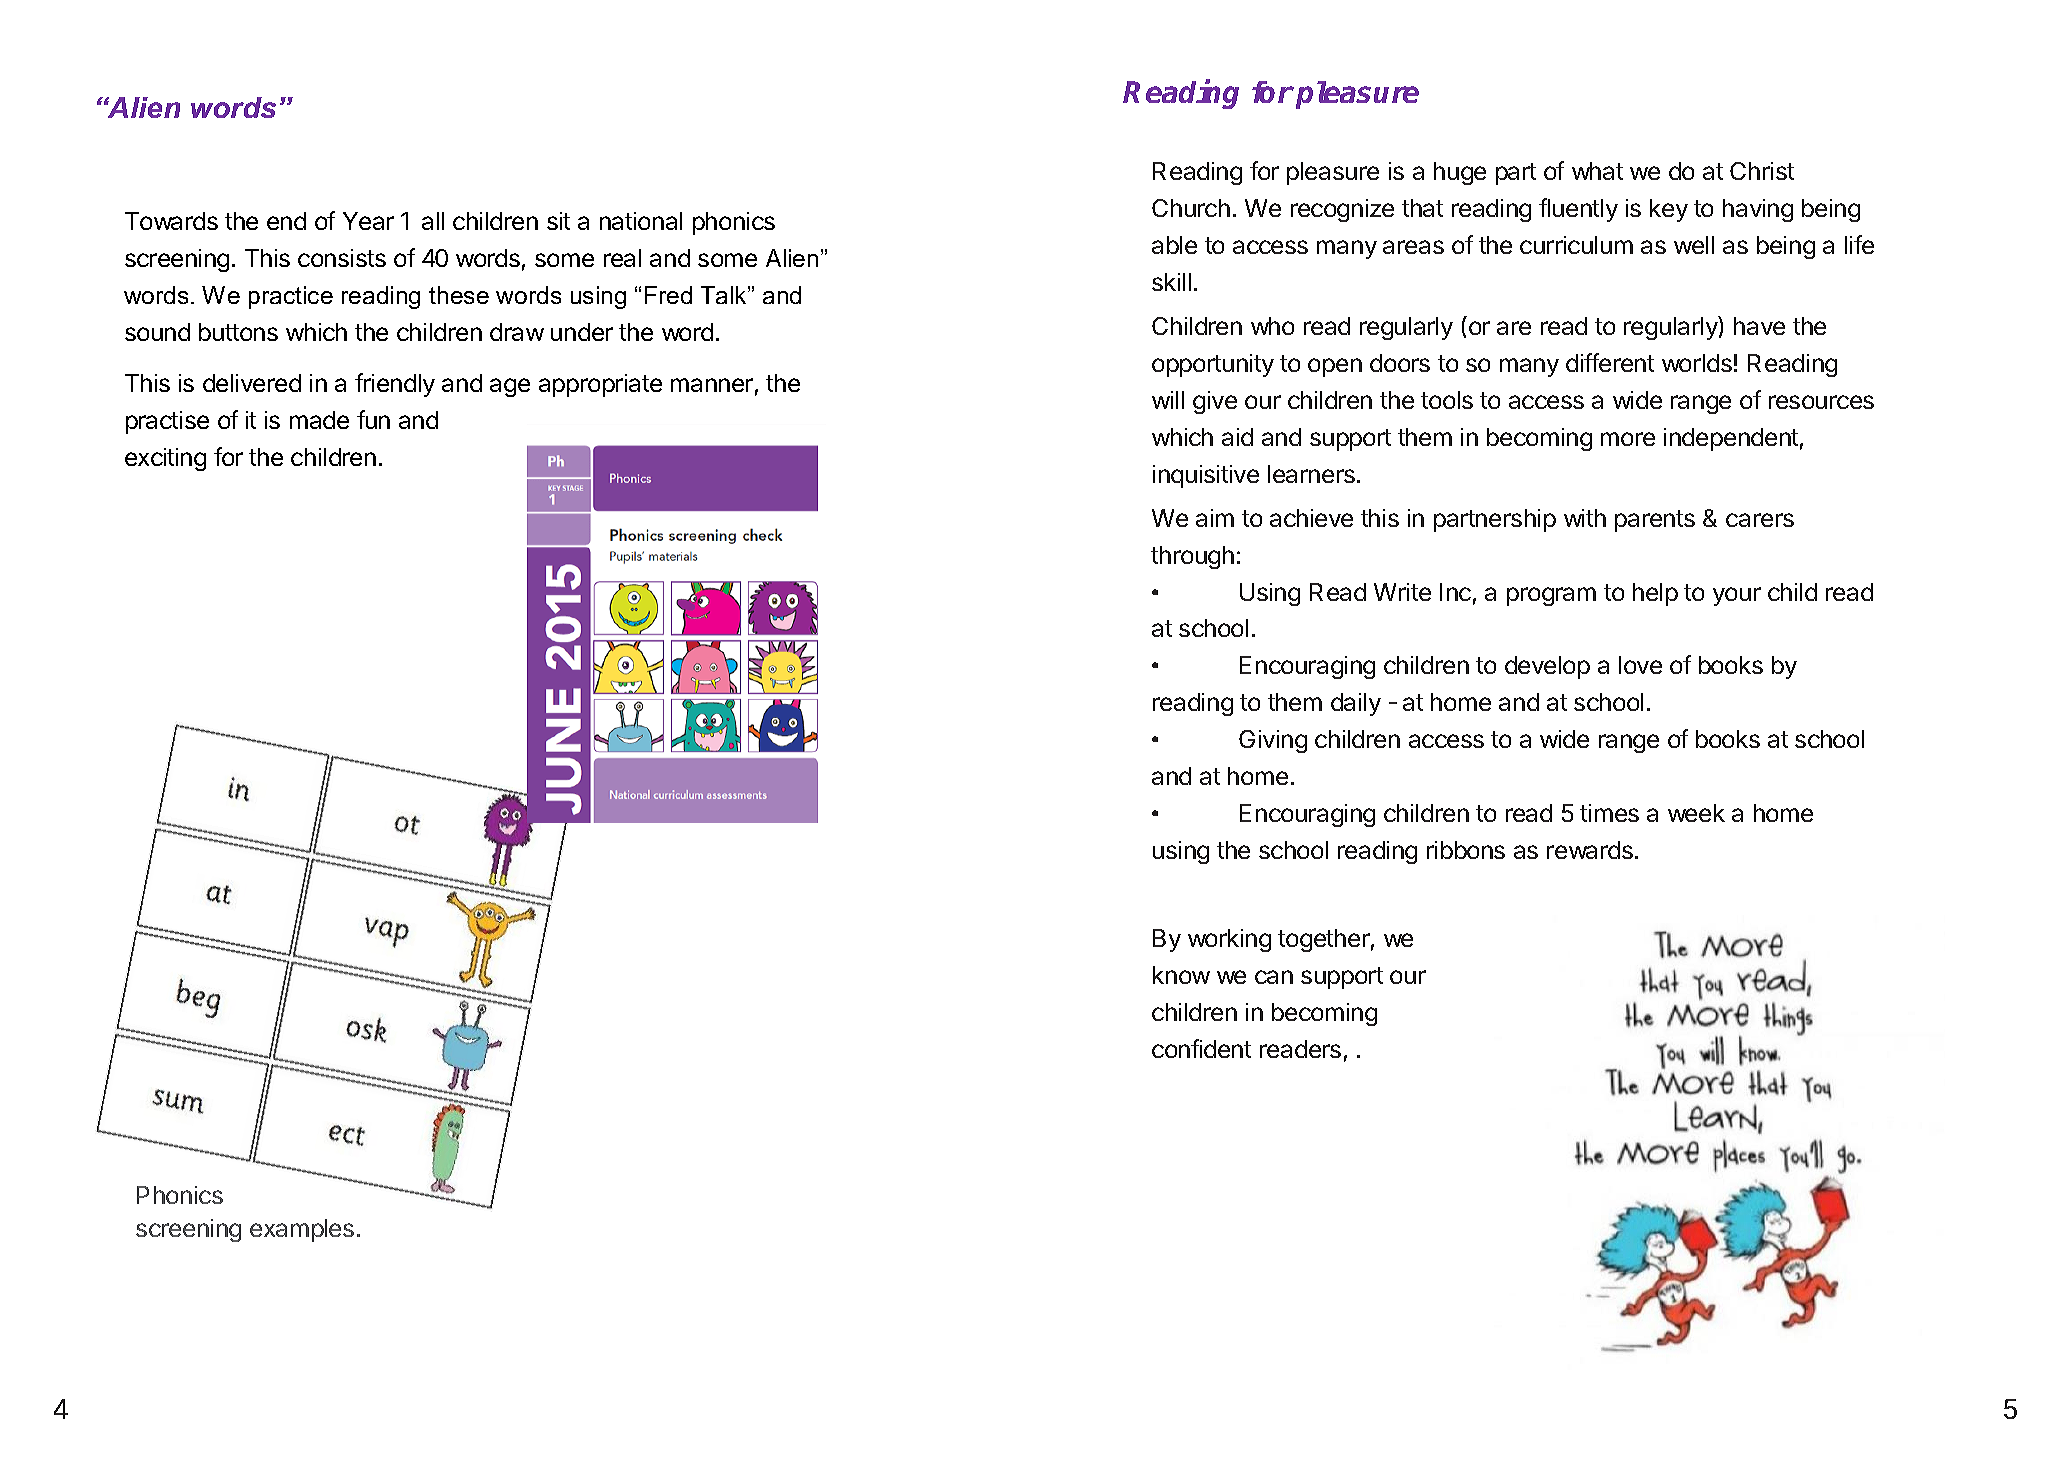  What do you see at coordinates (302, 1230) in the image?
I see `examples` at bounding box center [302, 1230].
